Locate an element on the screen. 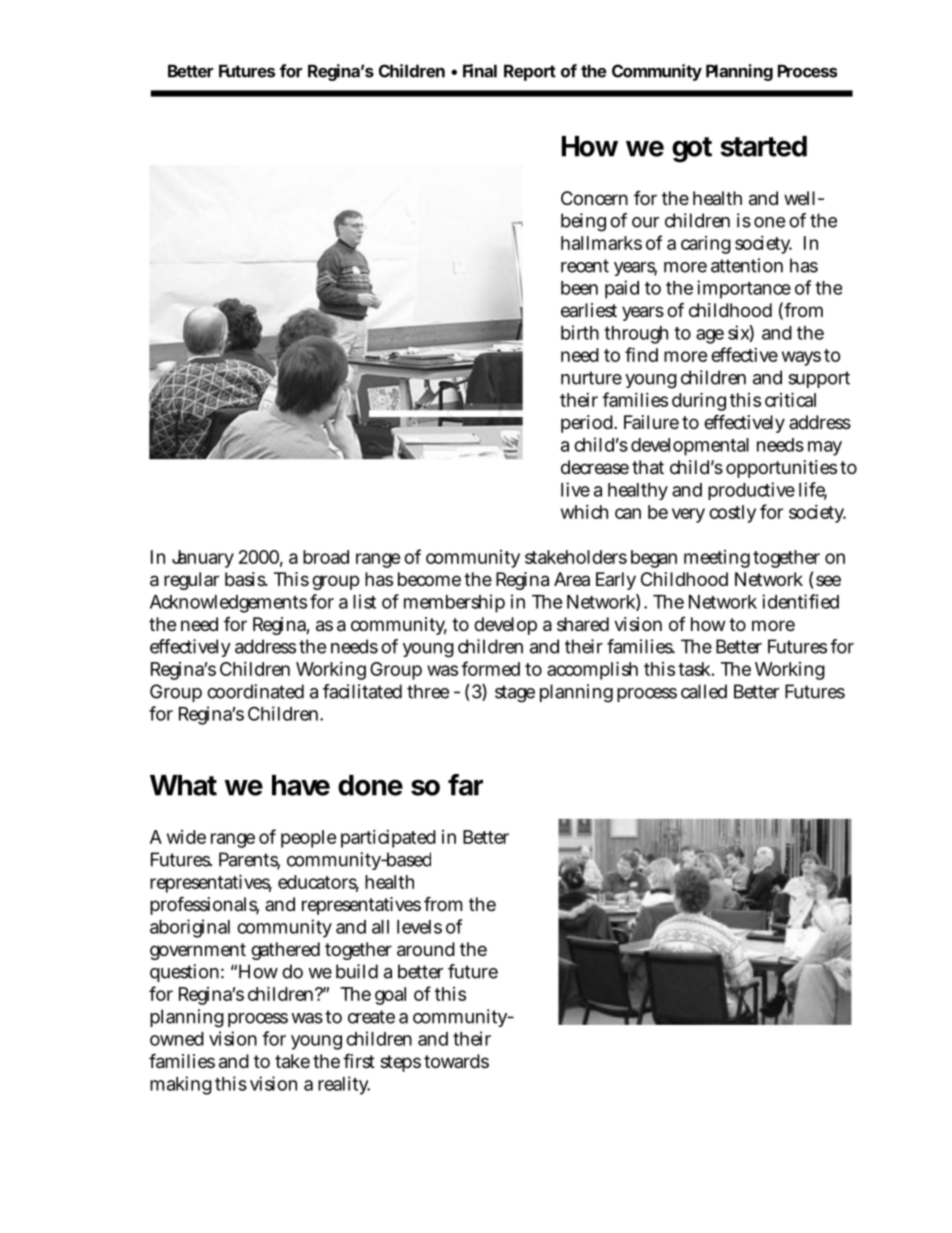  far is located at coordinates (465, 785).
